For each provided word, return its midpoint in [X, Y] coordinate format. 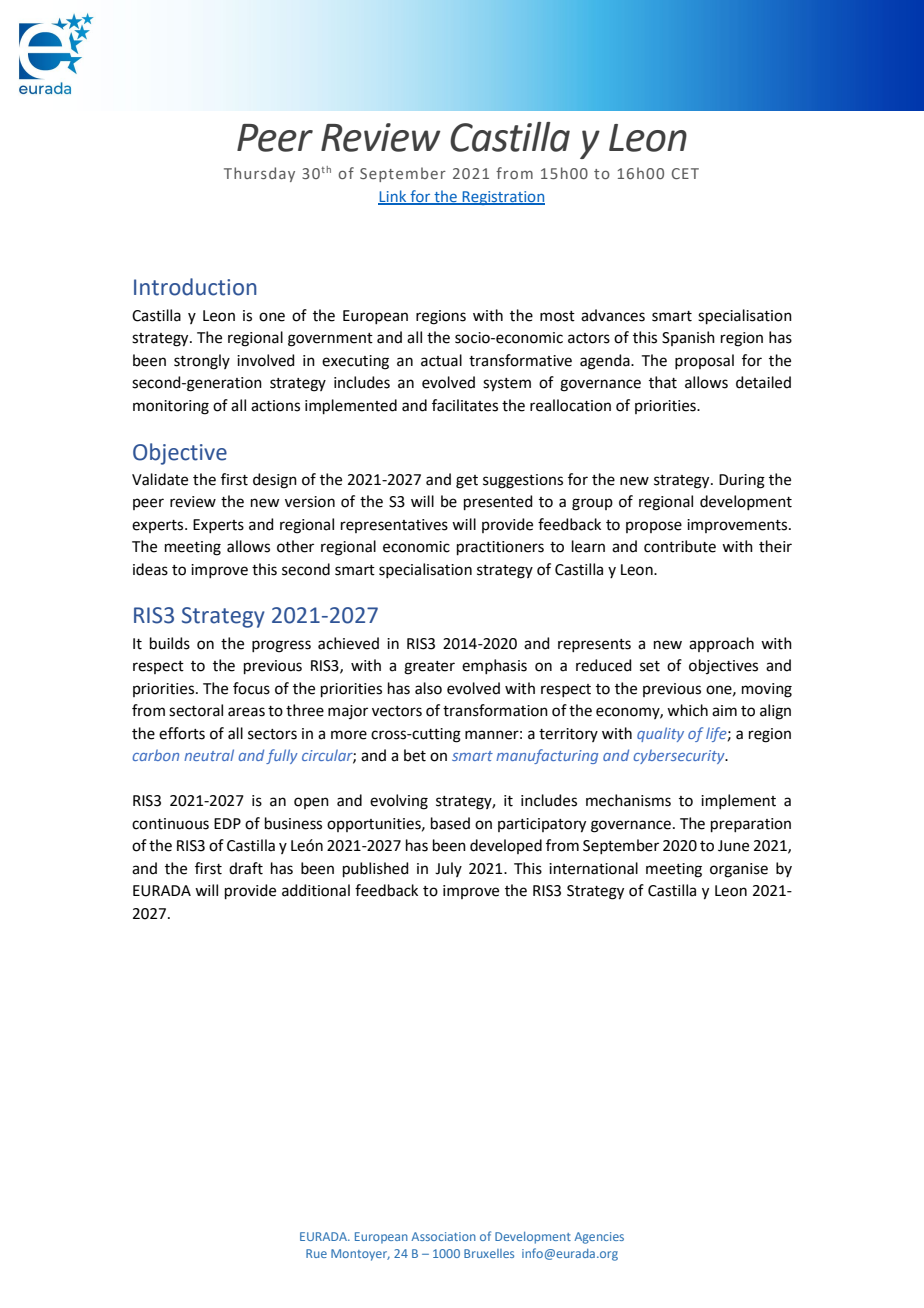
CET [685, 173]
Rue [316, 1253]
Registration [502, 198]
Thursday [259, 174]
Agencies [599, 1238]
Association [443, 1236]
